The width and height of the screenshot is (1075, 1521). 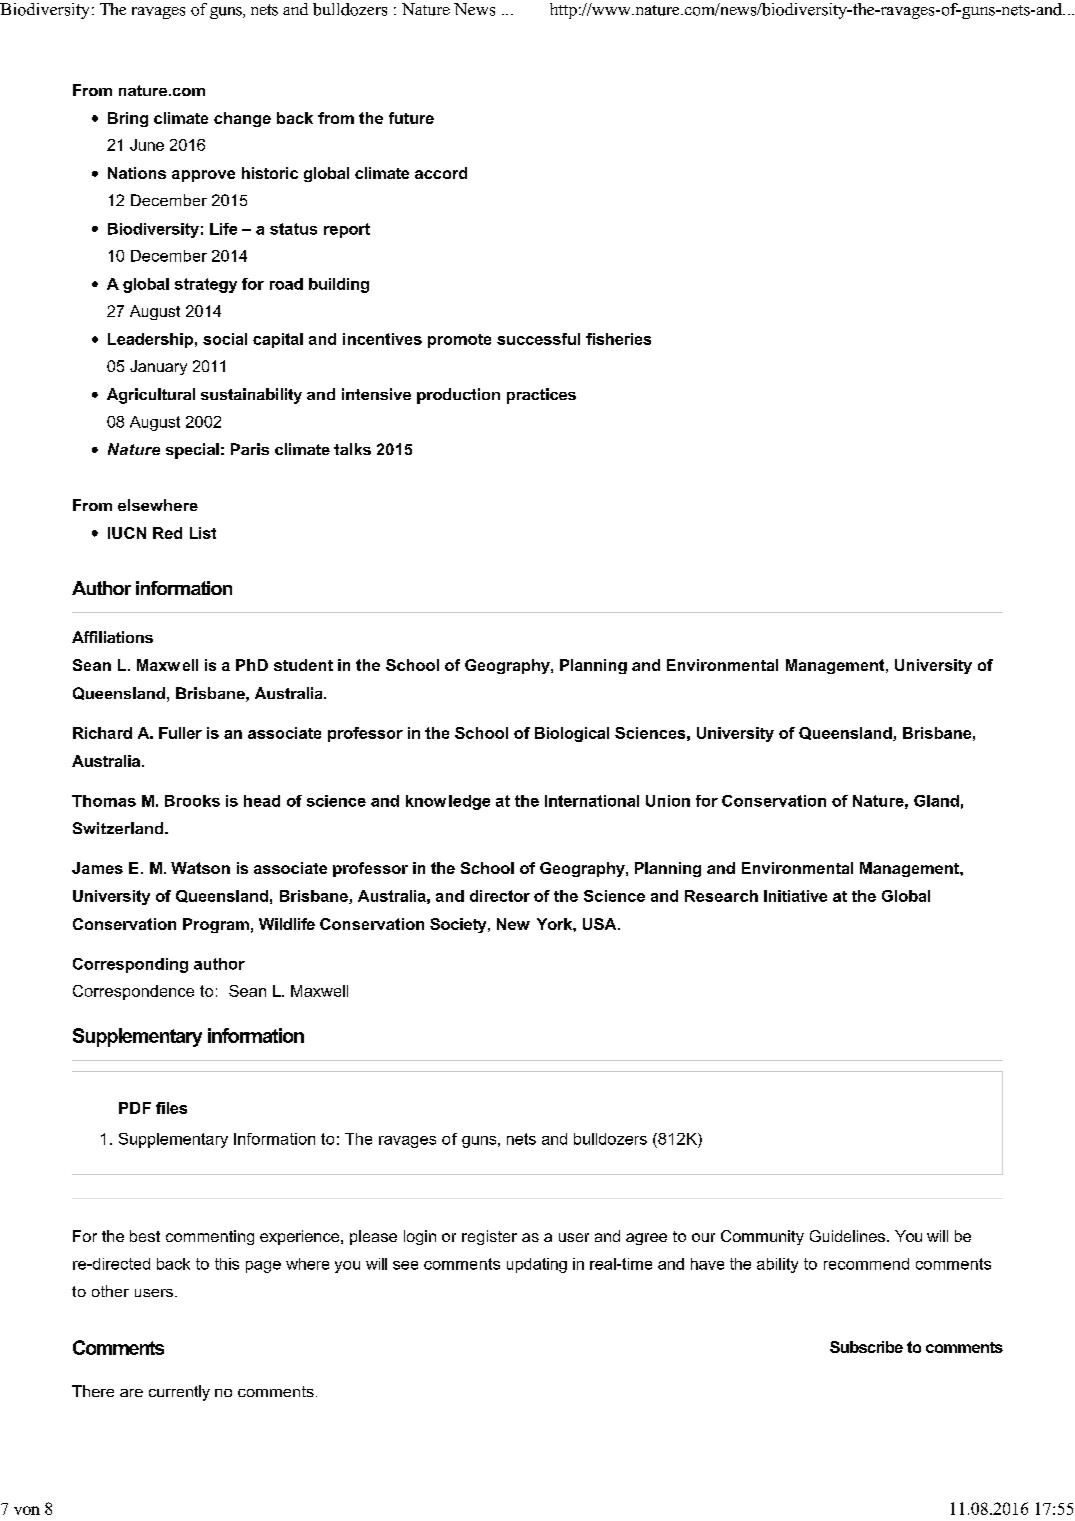 What do you see at coordinates (151, 396) in the screenshot?
I see `Agricultural` at bounding box center [151, 396].
